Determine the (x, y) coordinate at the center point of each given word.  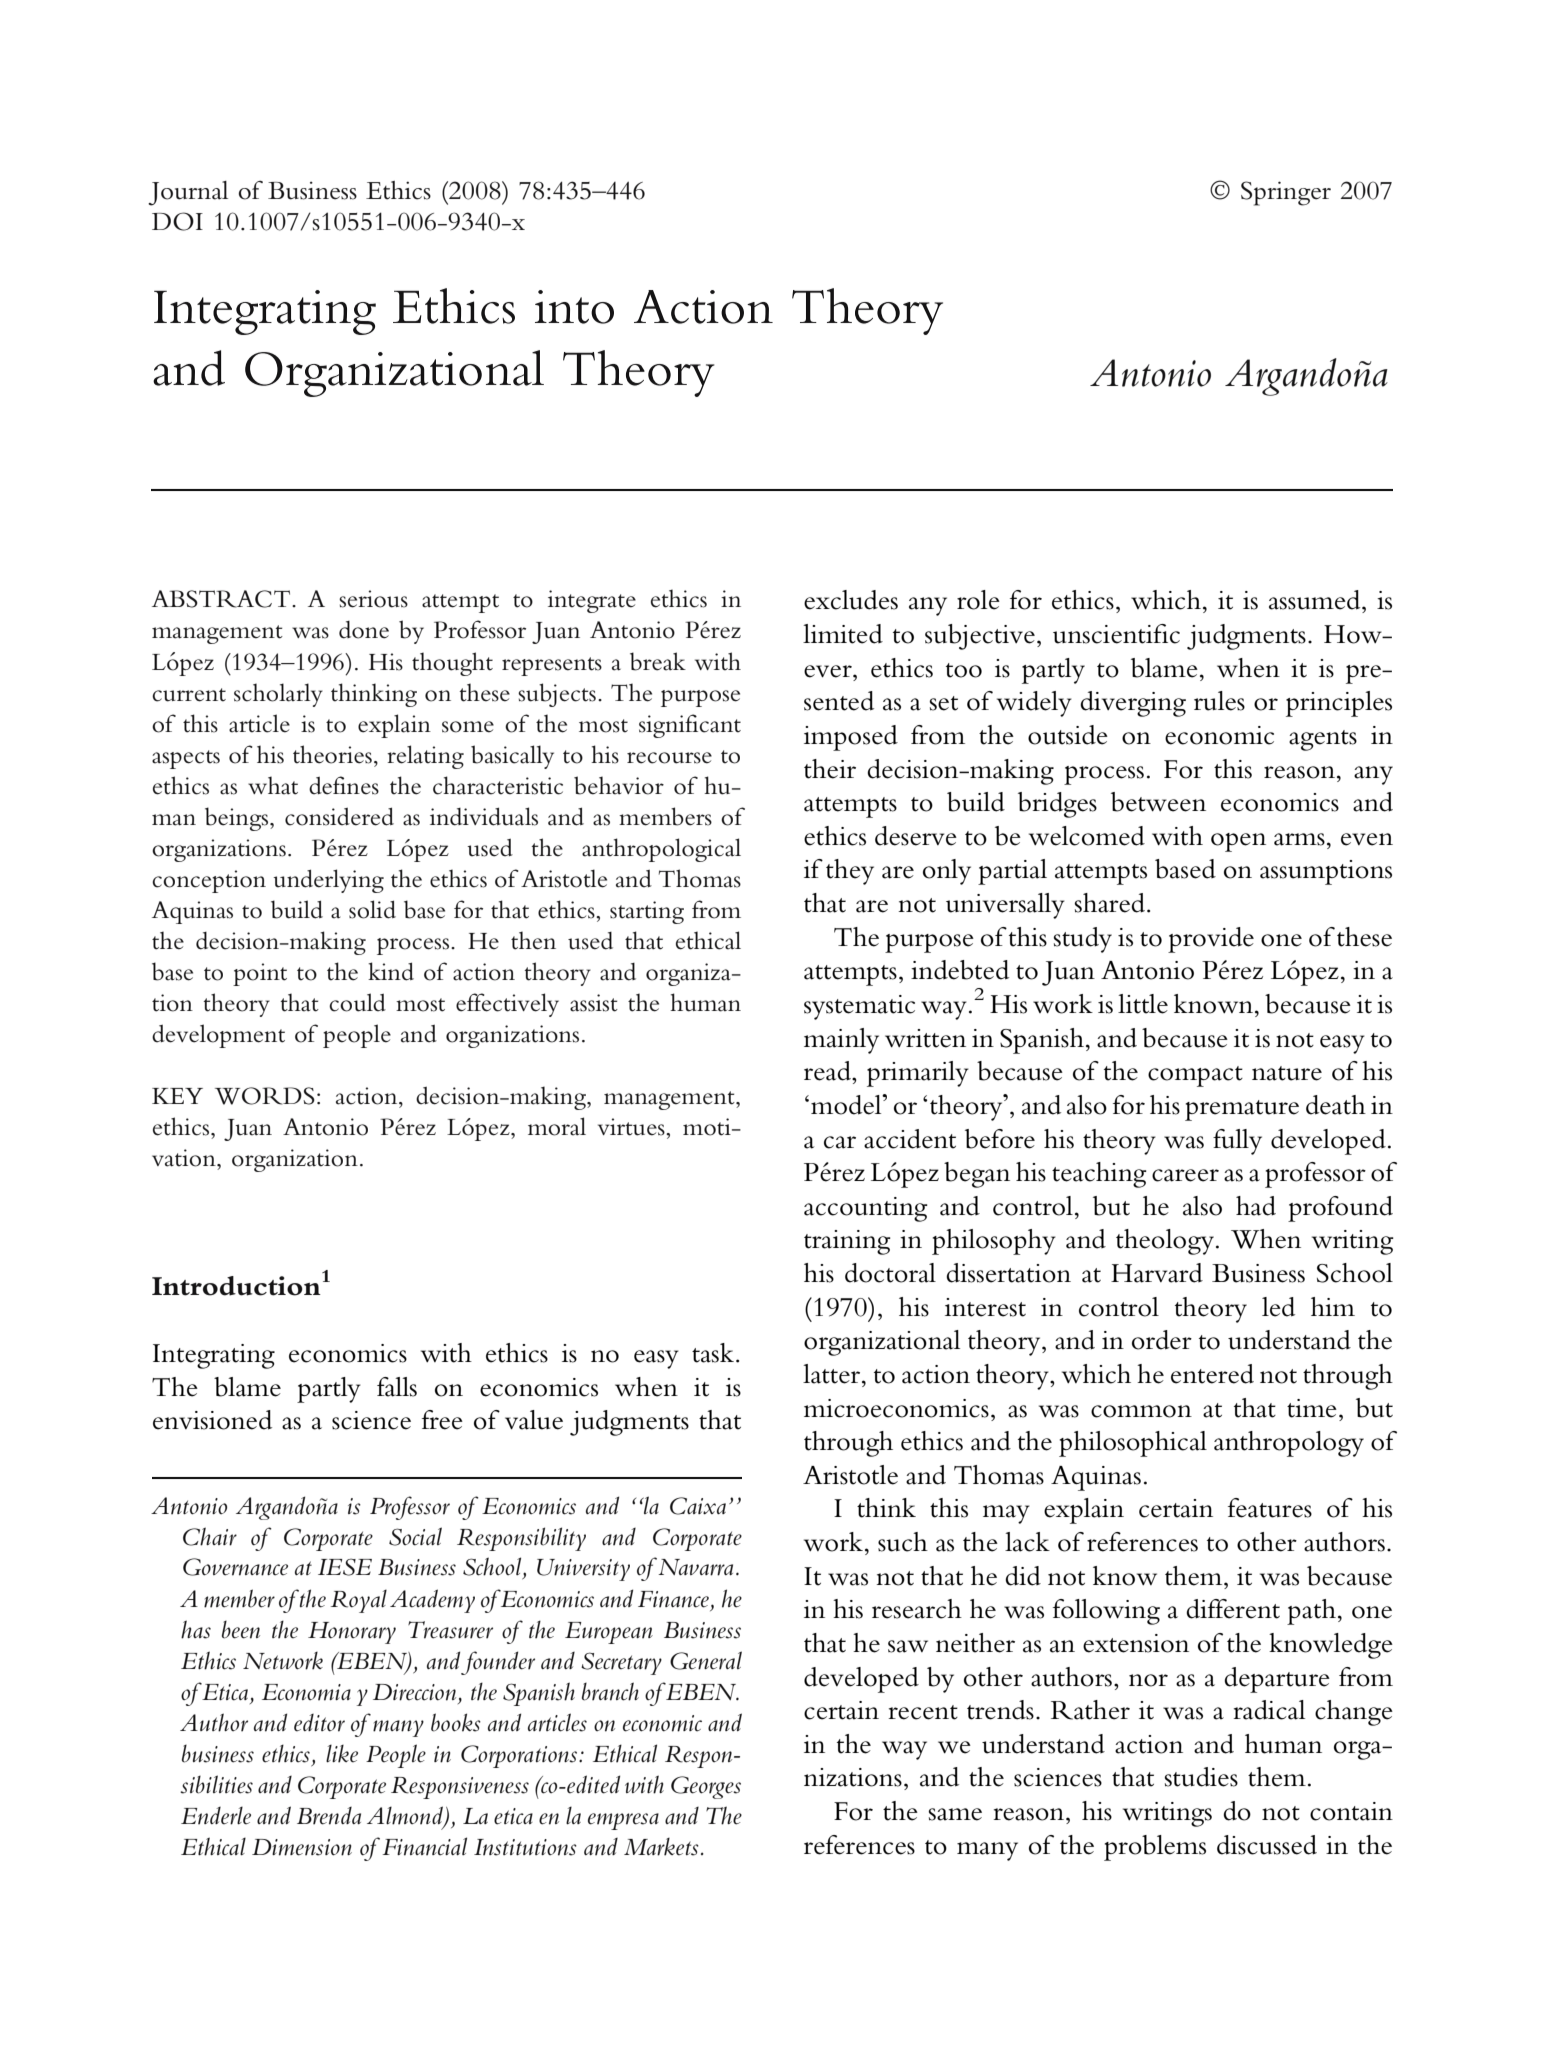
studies (1201, 1777)
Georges (706, 1787)
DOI (177, 221)
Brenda (329, 1816)
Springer (1286, 193)
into (574, 307)
